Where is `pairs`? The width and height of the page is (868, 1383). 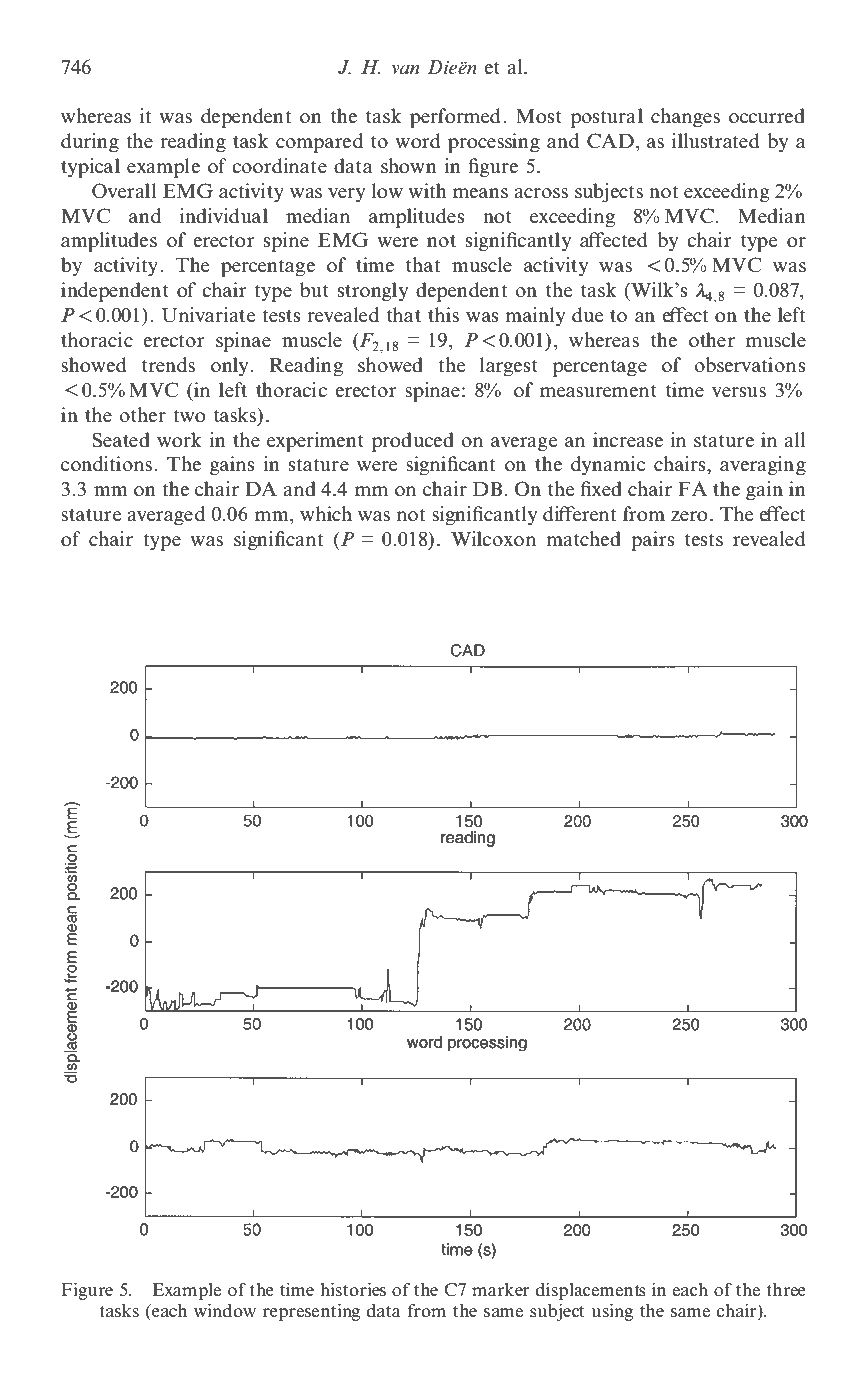 pairs is located at coordinates (653, 541).
